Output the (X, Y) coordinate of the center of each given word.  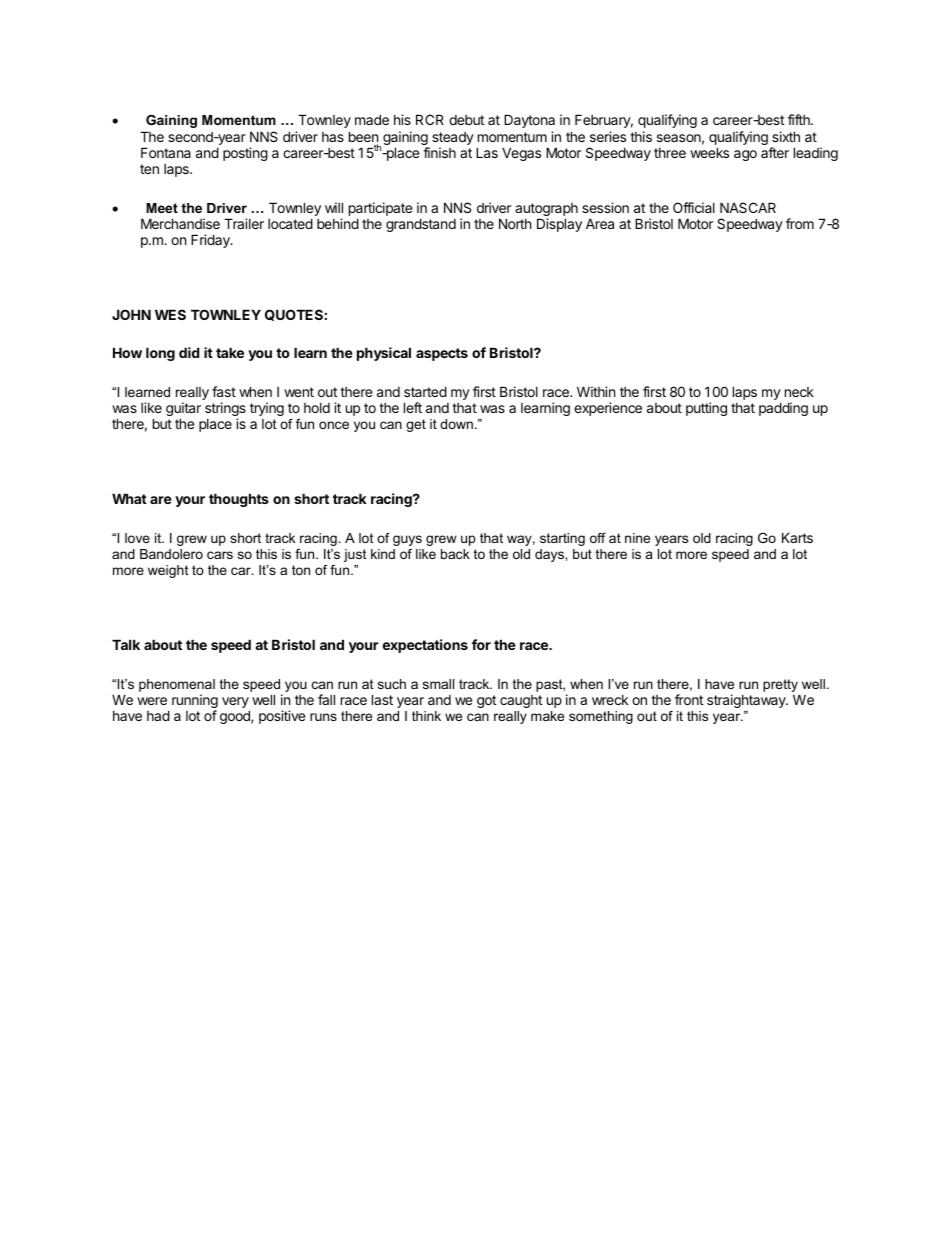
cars (220, 555)
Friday (211, 241)
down (456, 424)
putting (706, 409)
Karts (797, 537)
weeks (709, 152)
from (800, 223)
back (455, 554)
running (195, 702)
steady (453, 140)
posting (245, 154)
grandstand (421, 225)
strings (225, 410)
